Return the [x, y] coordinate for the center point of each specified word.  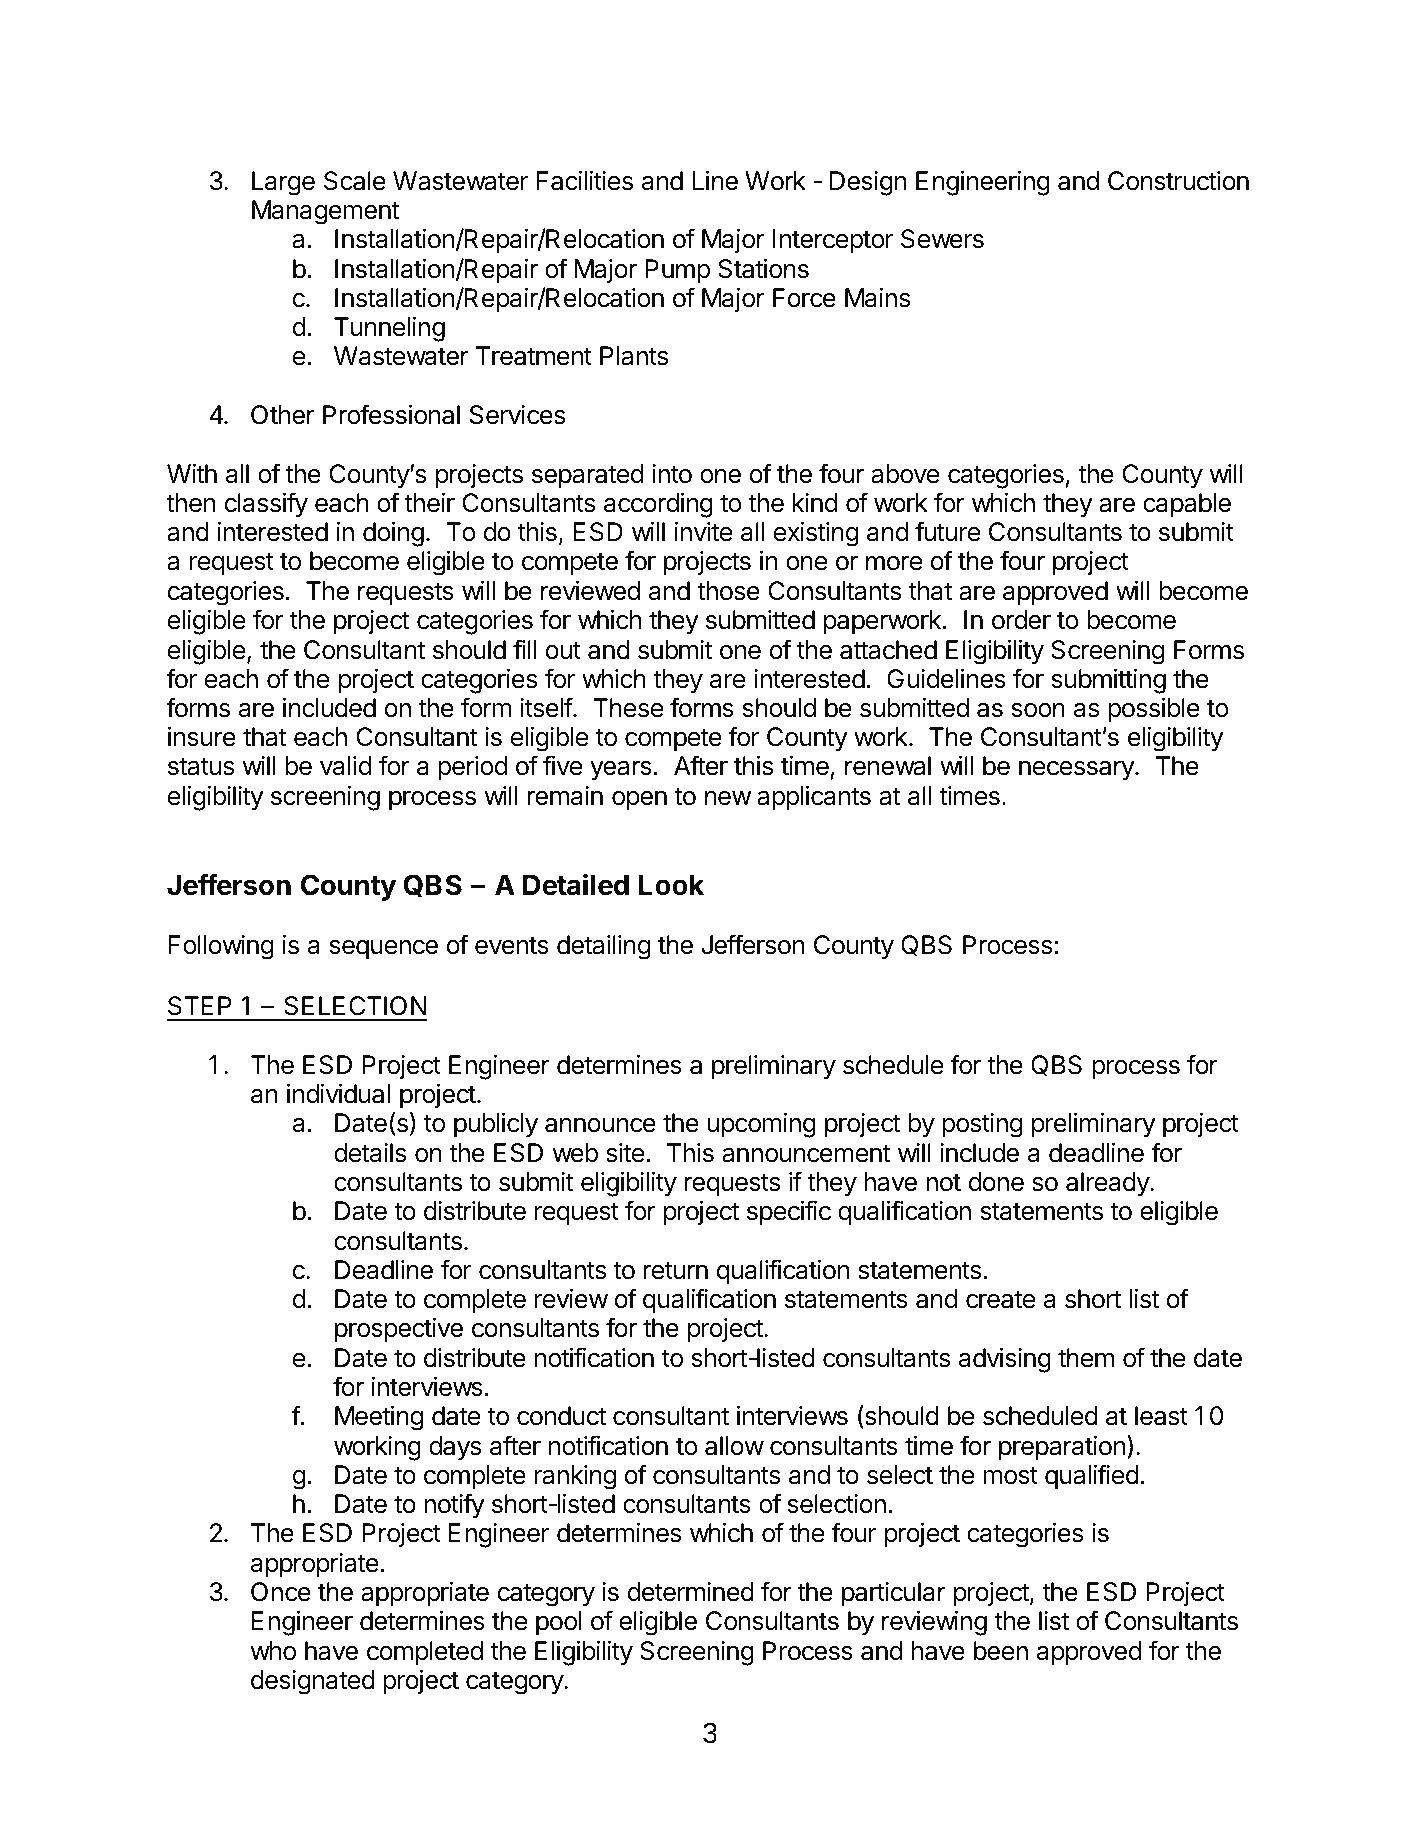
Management [326, 212]
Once [281, 1592]
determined [691, 1592]
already [1108, 1184]
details [370, 1153]
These [628, 708]
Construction [1178, 181]
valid [345, 766]
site [625, 1153]
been [1001, 1651]
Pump [677, 271]
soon [1038, 710]
